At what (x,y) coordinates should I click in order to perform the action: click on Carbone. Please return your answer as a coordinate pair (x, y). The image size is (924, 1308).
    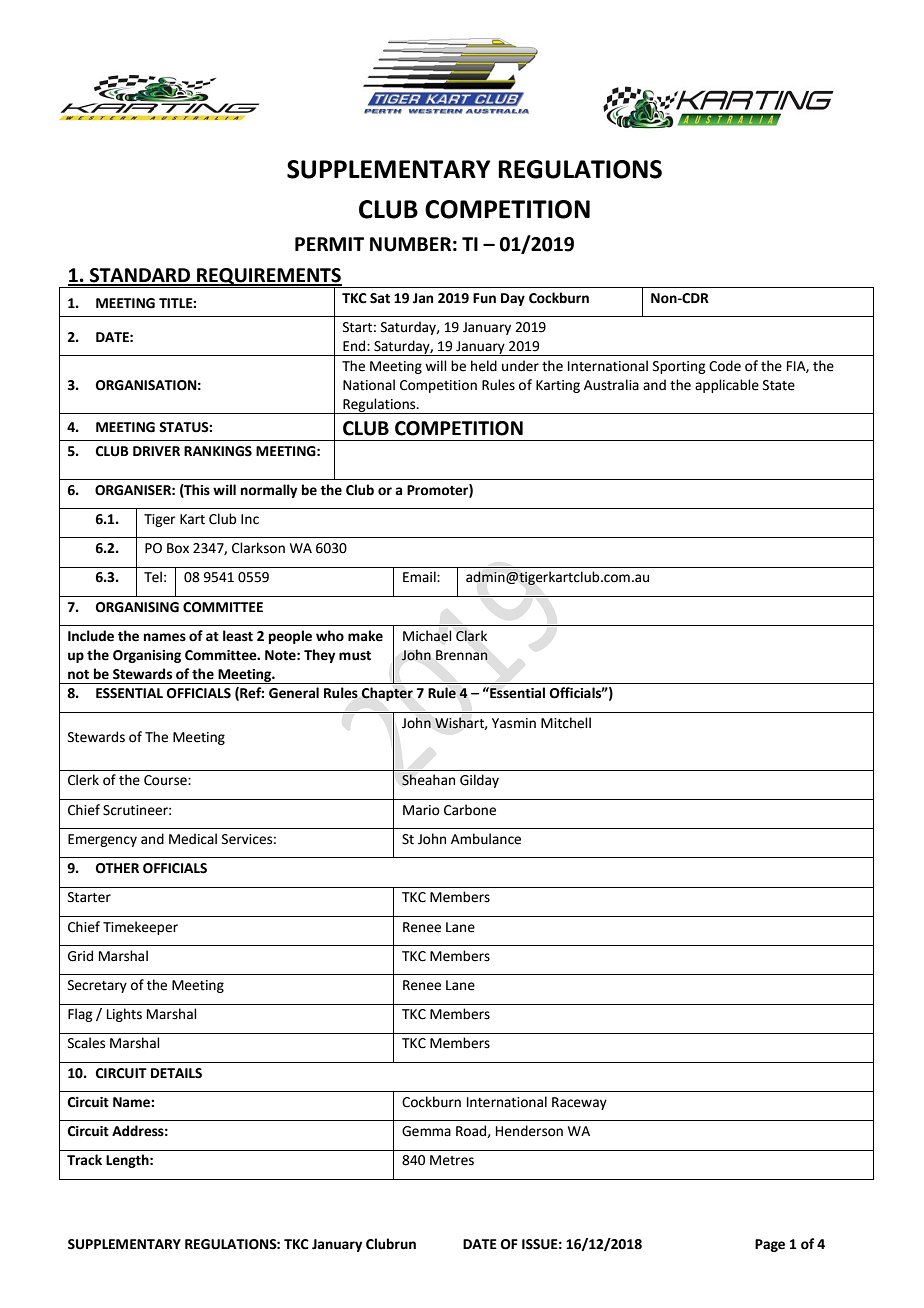
    Looking at the image, I should click on (470, 810).
